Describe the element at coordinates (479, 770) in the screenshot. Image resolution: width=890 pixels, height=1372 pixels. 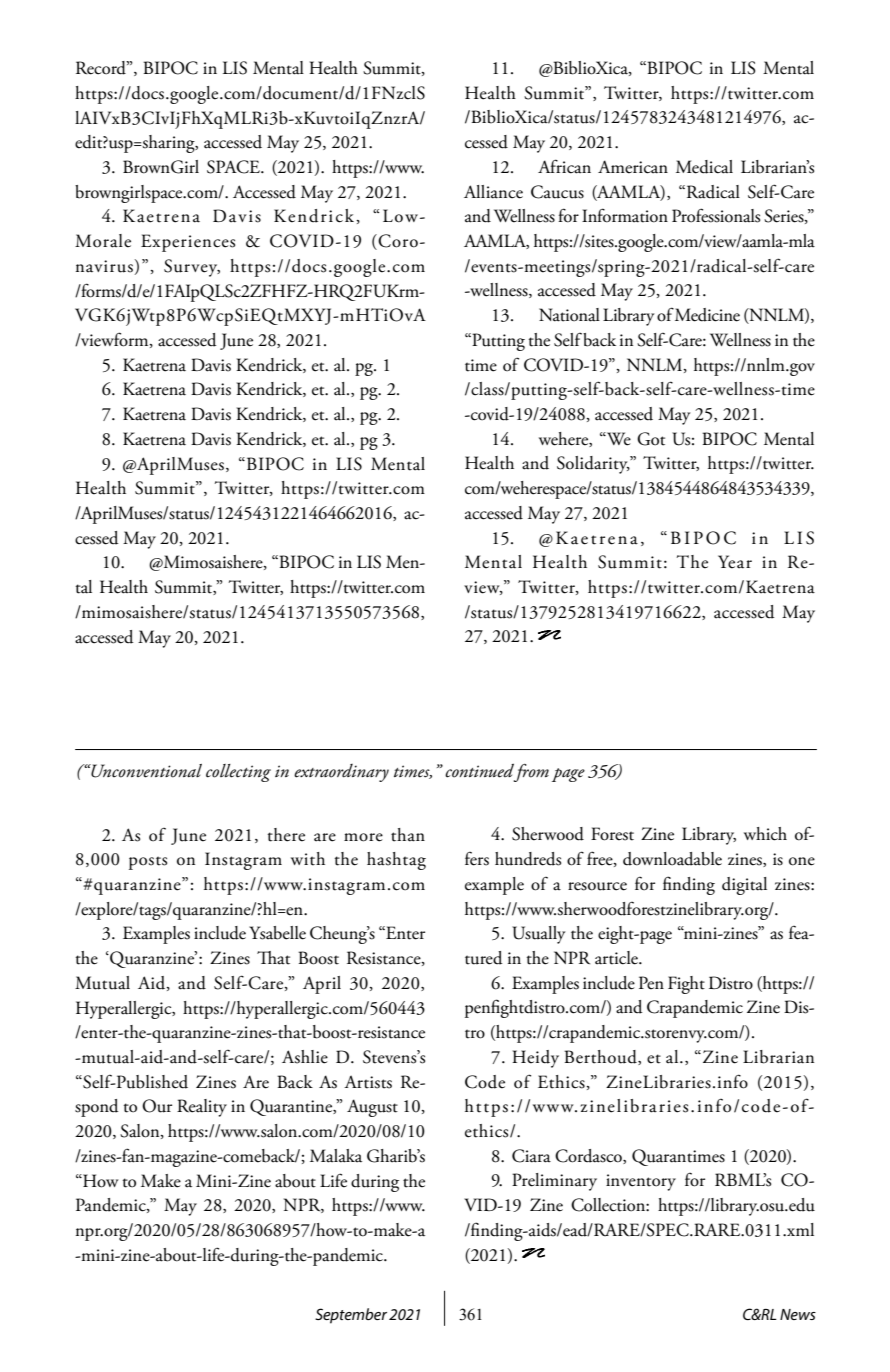
I see `continued` at that location.
